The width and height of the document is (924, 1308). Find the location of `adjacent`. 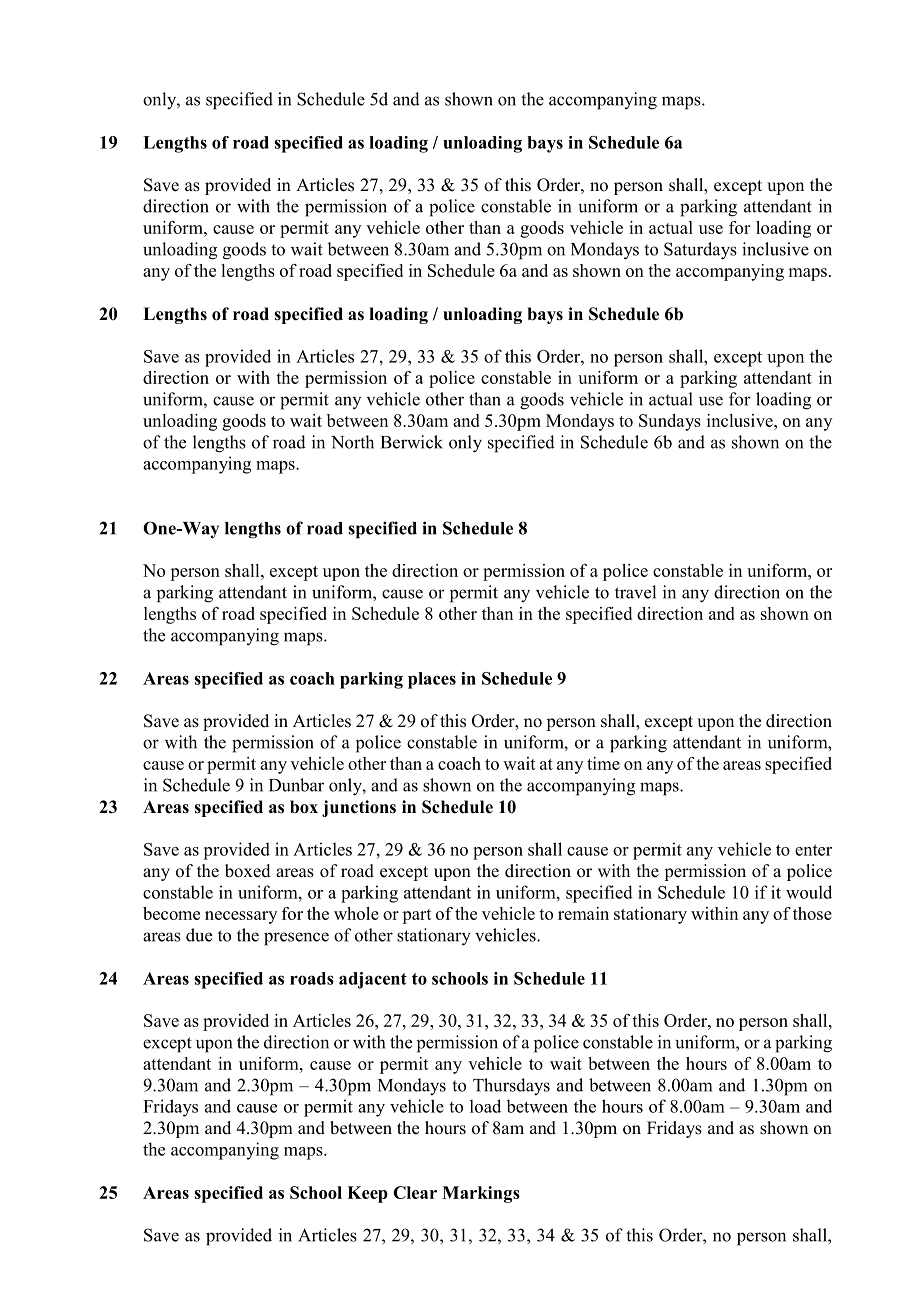

adjacent is located at coordinates (373, 980).
